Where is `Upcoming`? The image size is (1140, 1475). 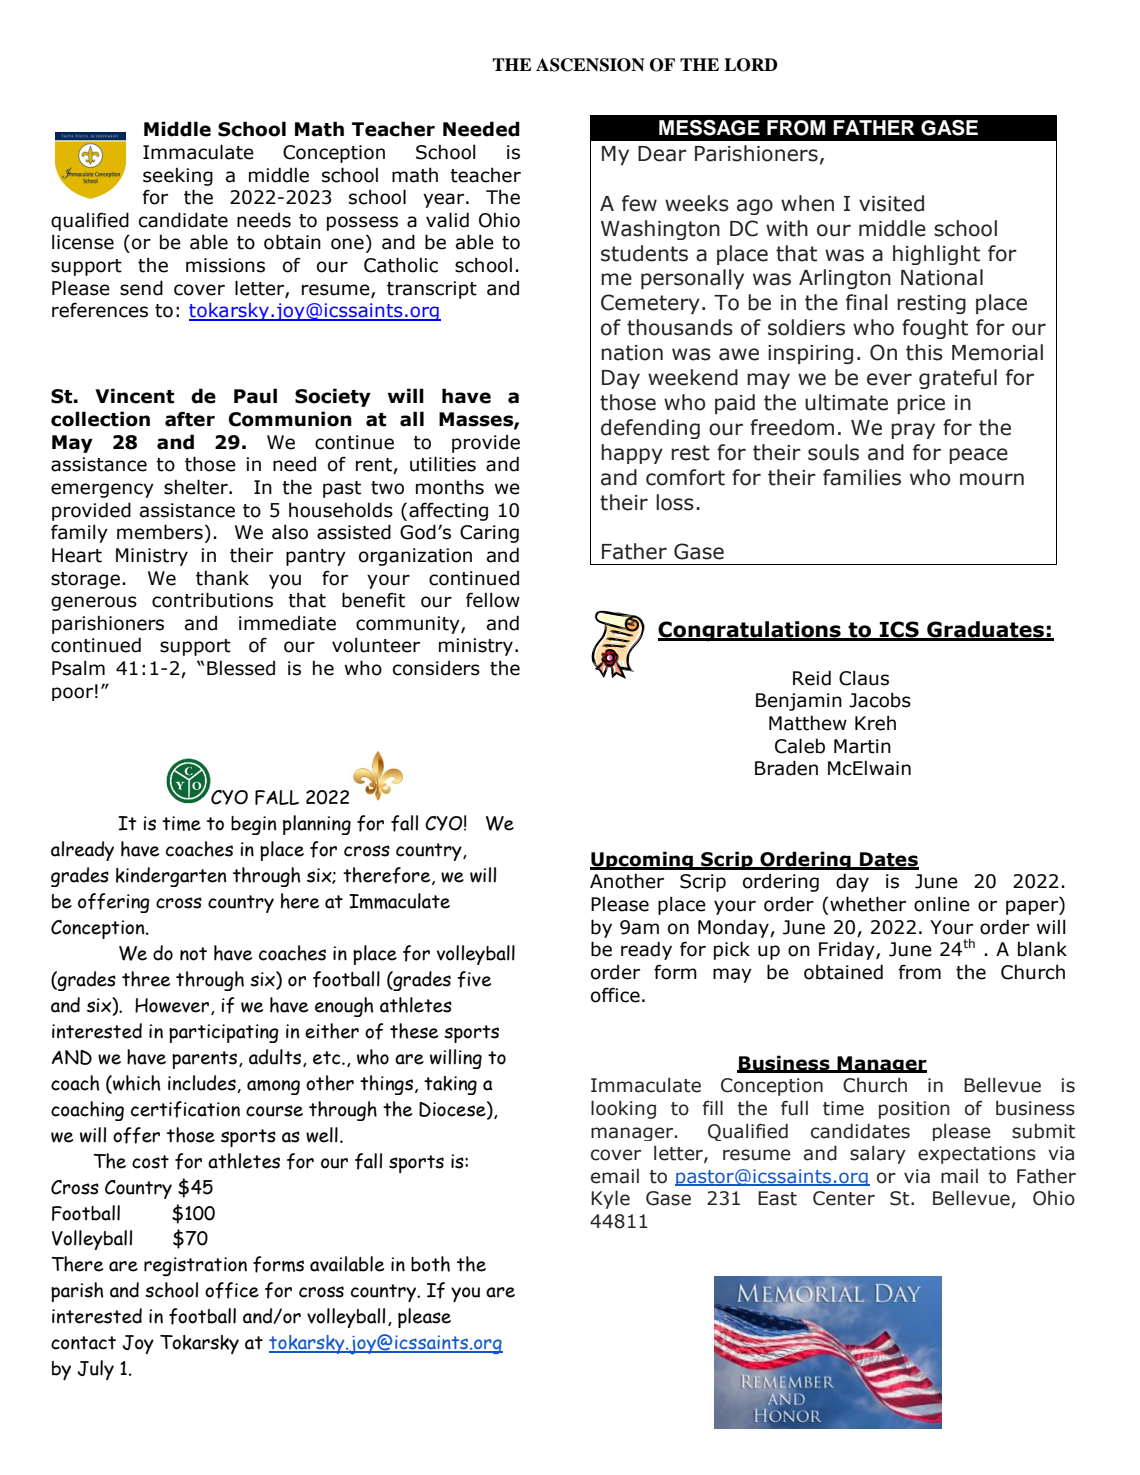
Upcoming is located at coordinates (642, 860).
